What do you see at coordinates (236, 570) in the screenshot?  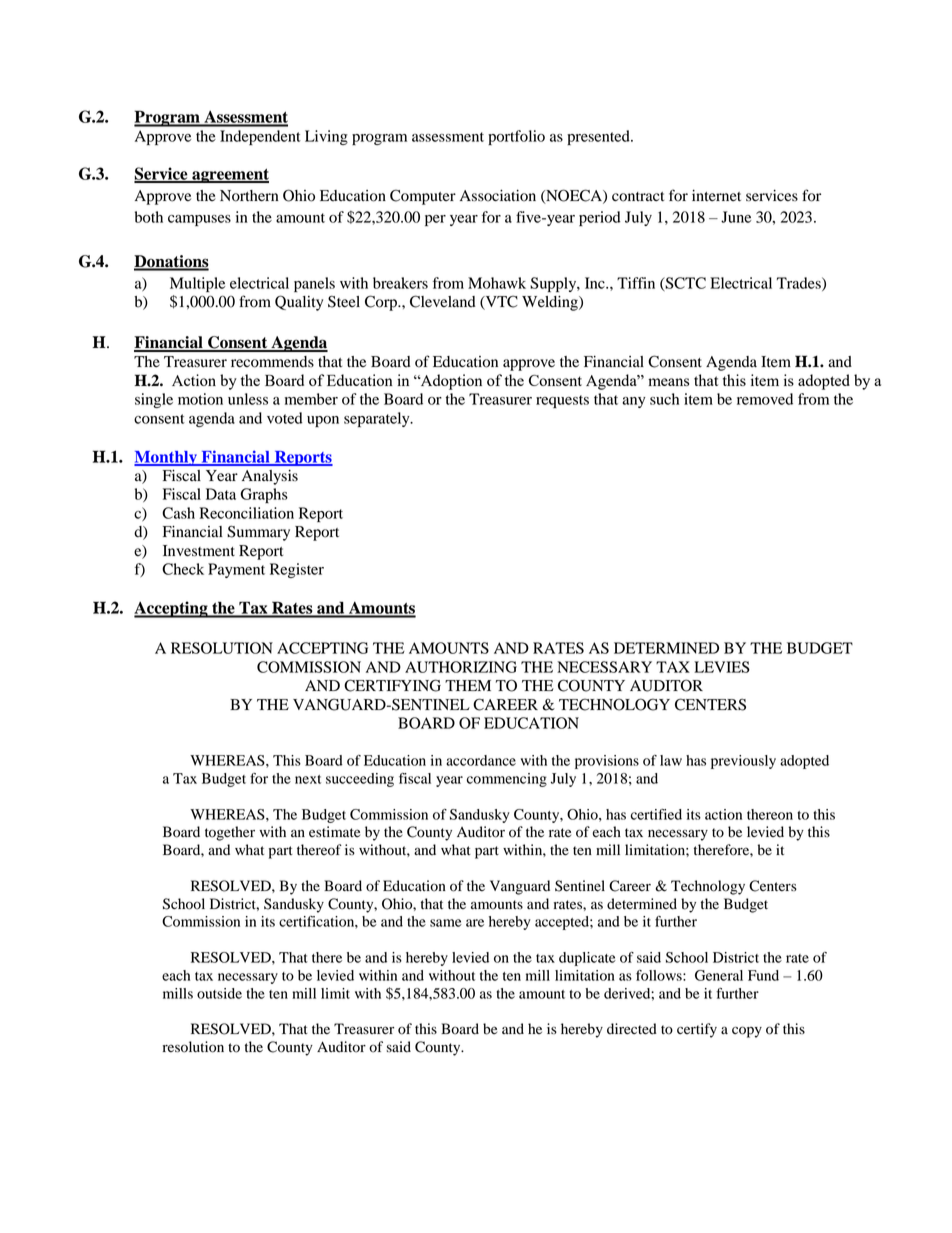 I see `Payment` at bounding box center [236, 570].
